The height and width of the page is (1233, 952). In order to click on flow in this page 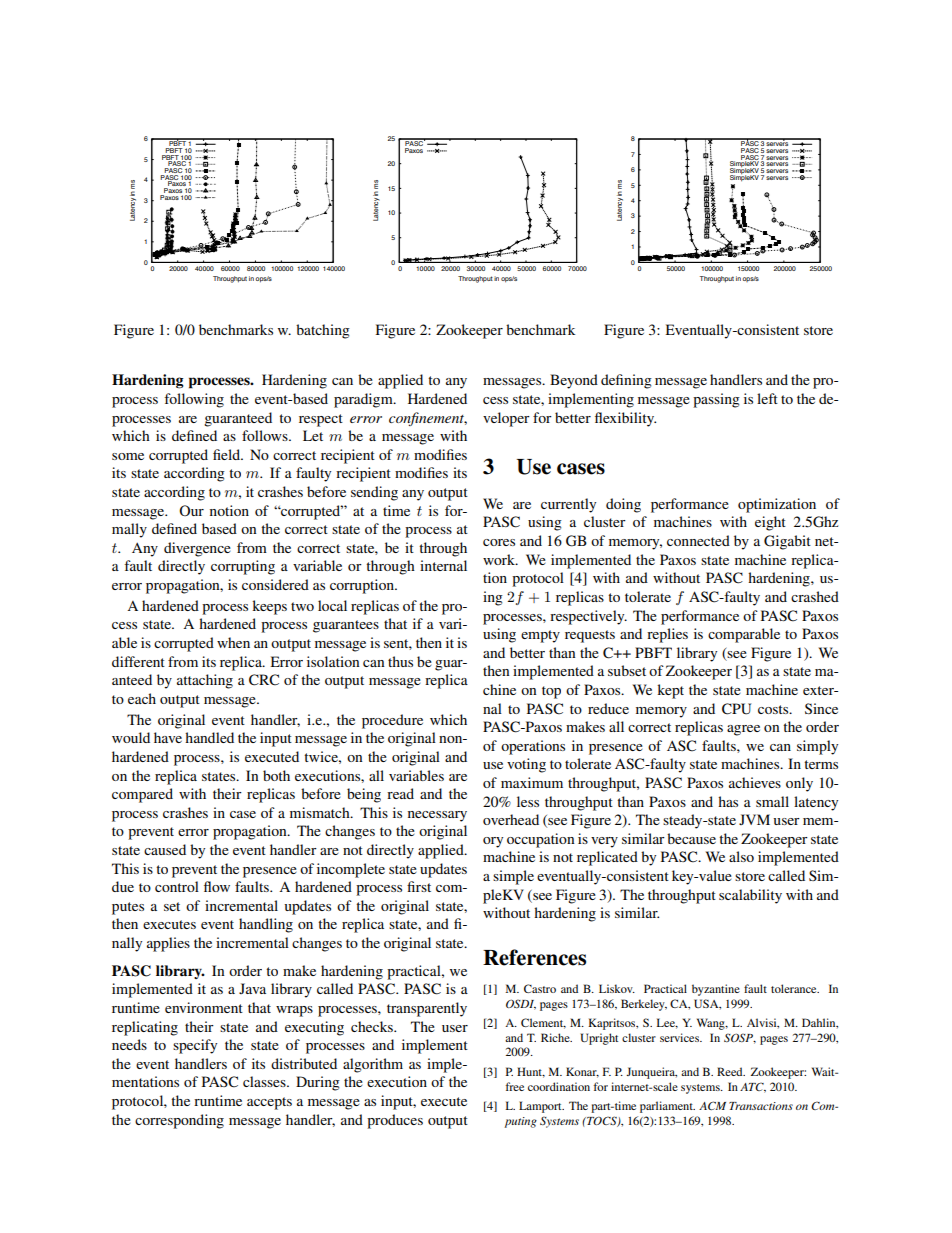, I will do `click(217, 886)`.
